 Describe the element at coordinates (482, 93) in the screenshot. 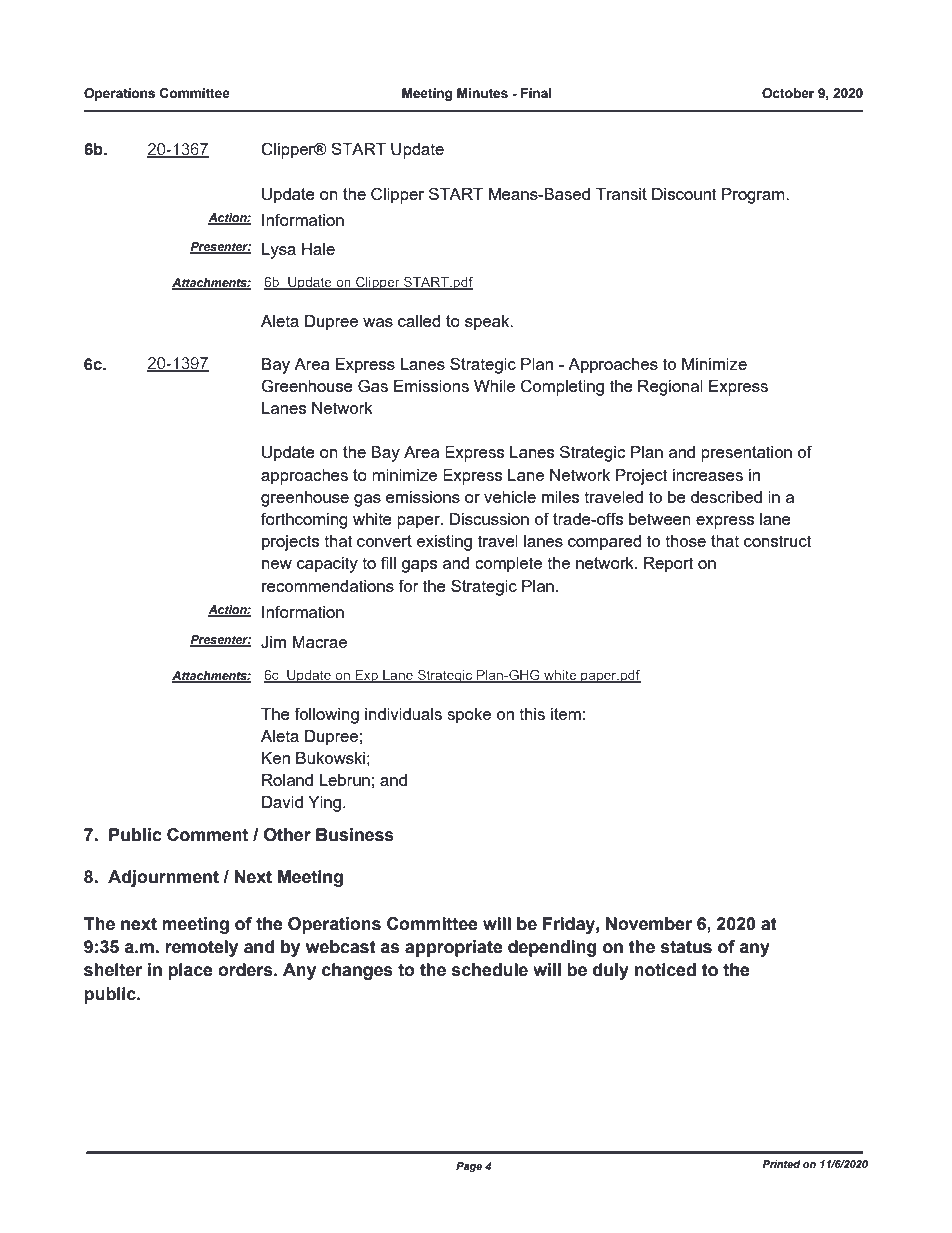

I see `Minutes` at that location.
